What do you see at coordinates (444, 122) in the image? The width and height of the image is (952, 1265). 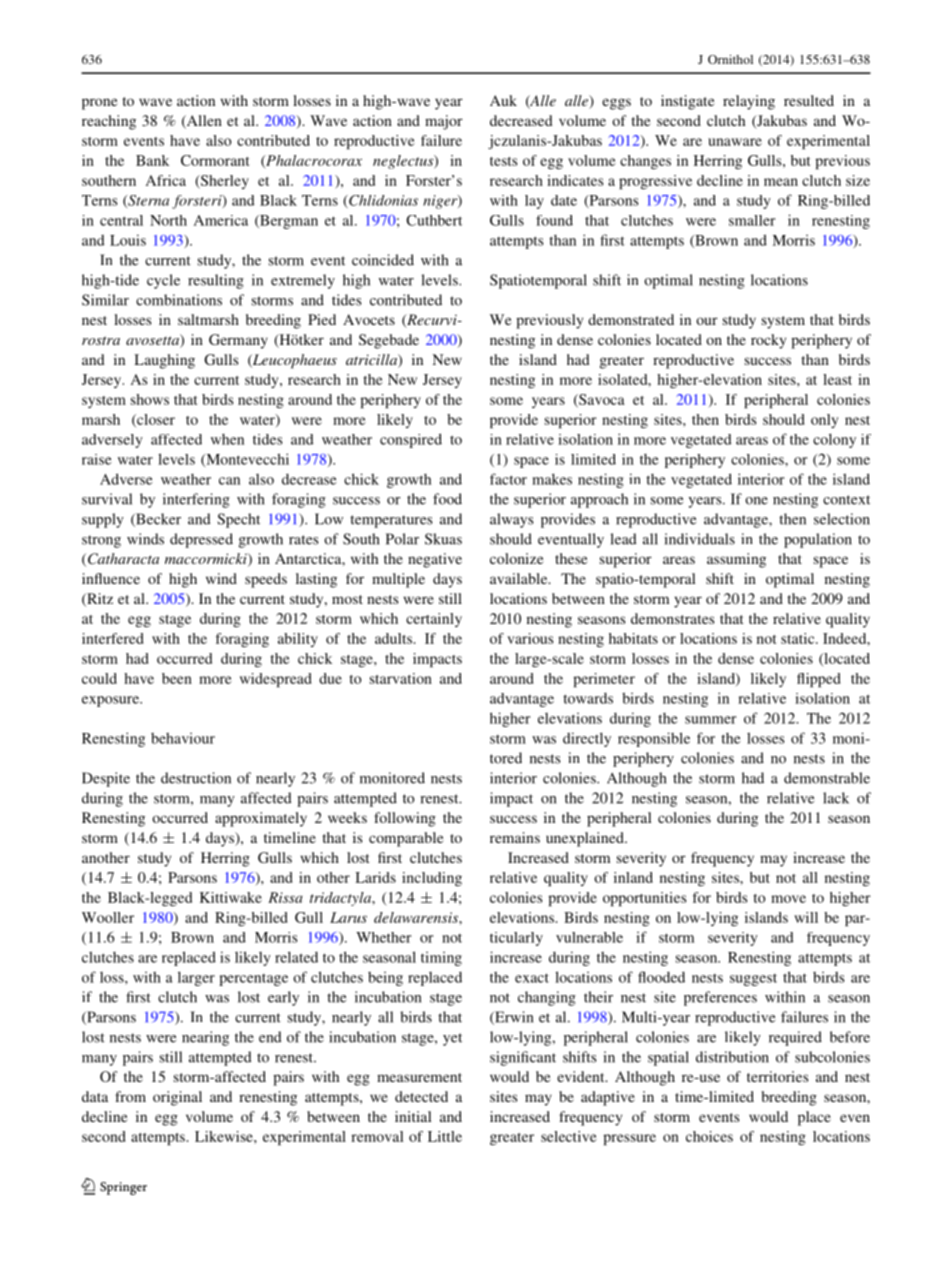 I see `major` at bounding box center [444, 122].
